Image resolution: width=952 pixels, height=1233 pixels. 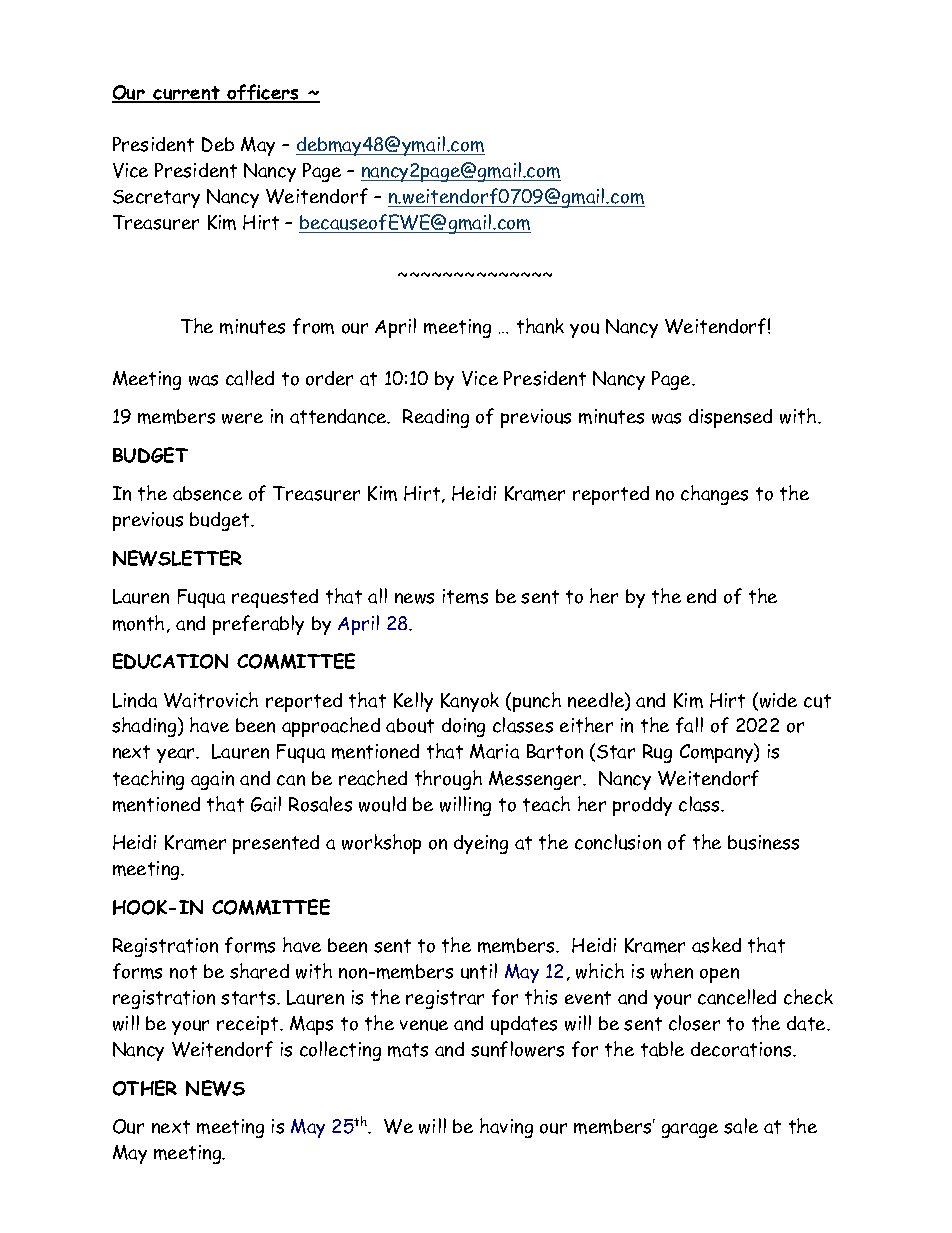 I want to click on business, so click(x=763, y=842).
